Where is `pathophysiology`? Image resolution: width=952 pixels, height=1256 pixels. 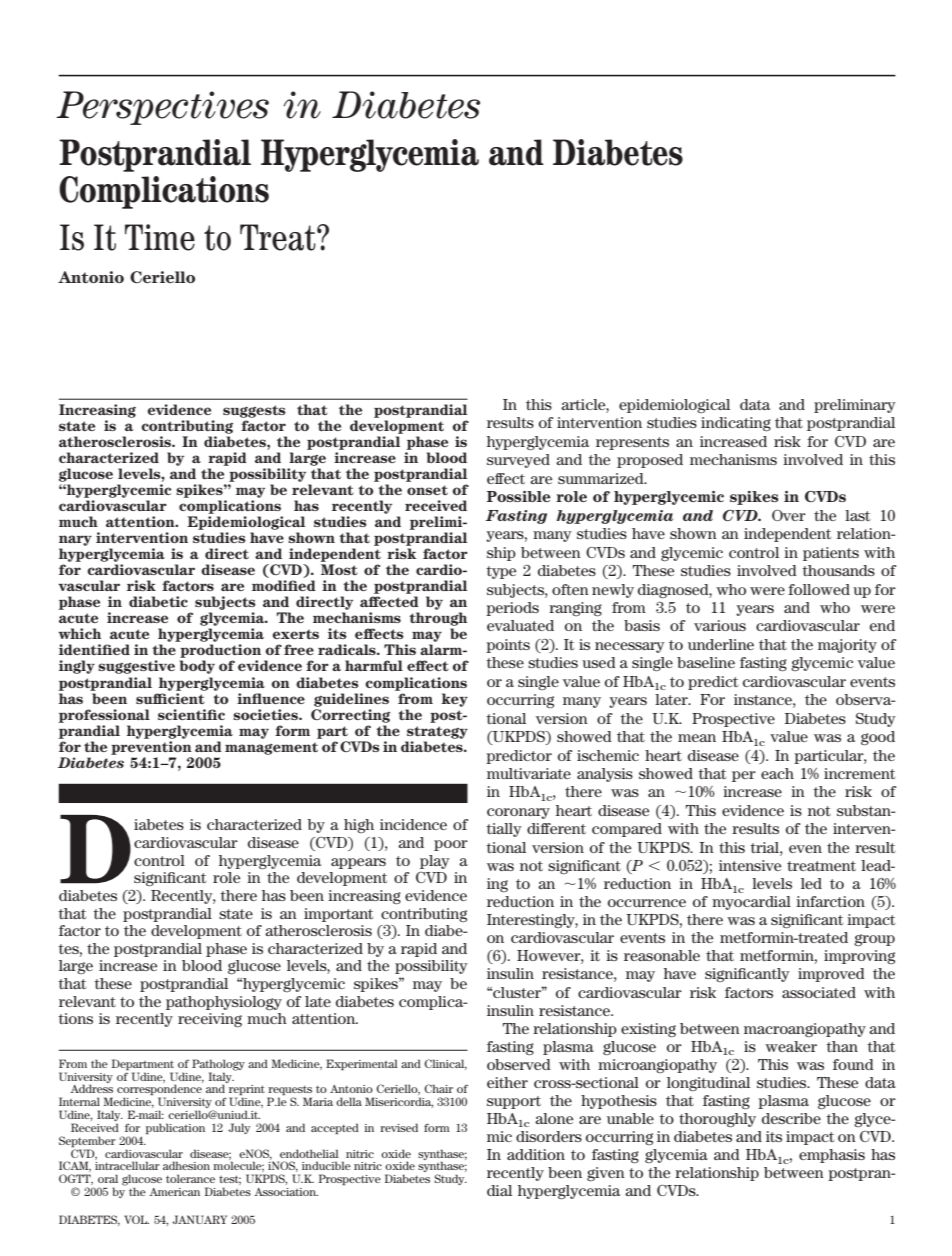
pathophysiology is located at coordinates (224, 1003).
